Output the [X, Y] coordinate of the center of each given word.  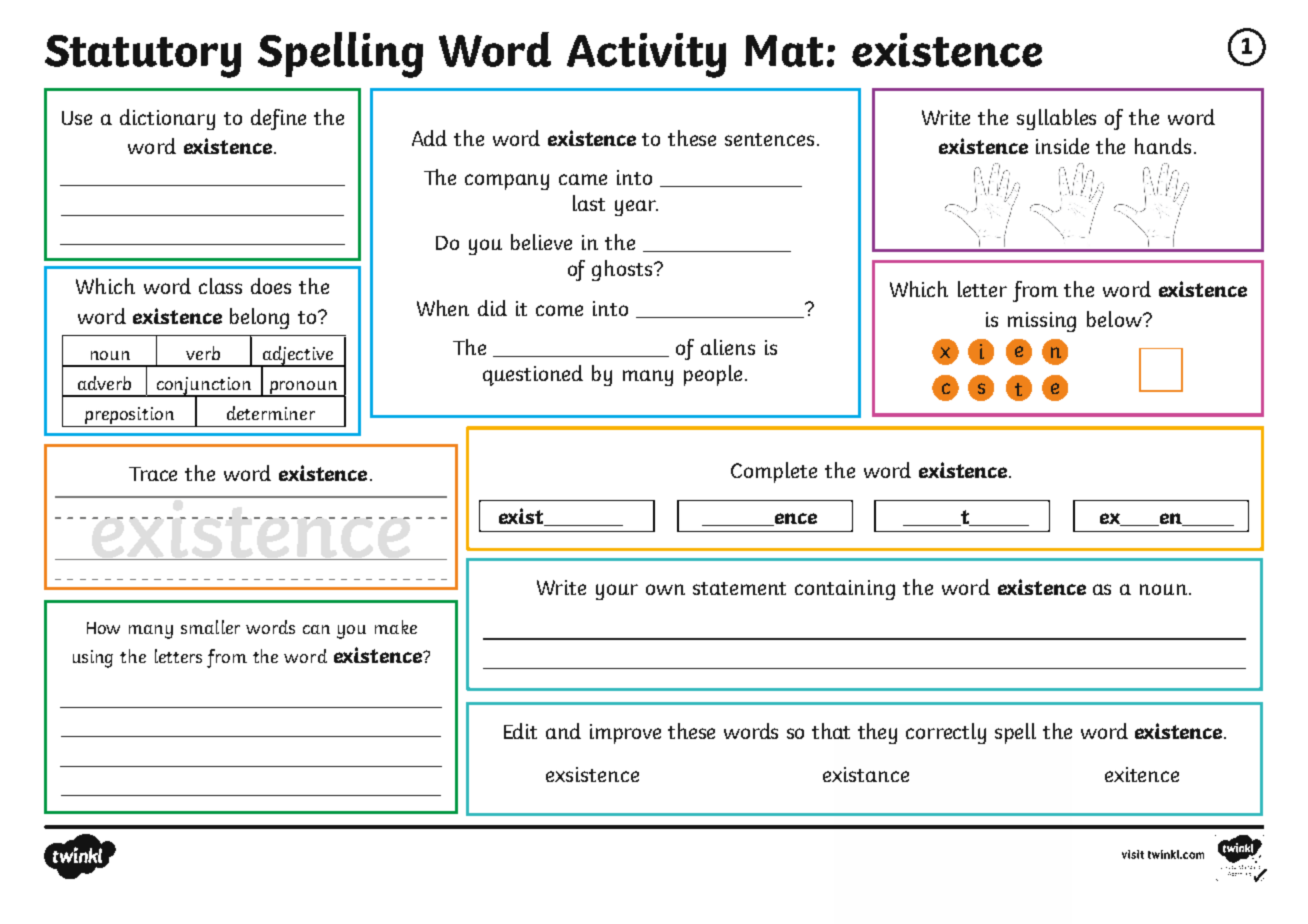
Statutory [143, 56]
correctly [946, 733]
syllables [1056, 119]
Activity [646, 55]
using [93, 659]
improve [625, 734]
